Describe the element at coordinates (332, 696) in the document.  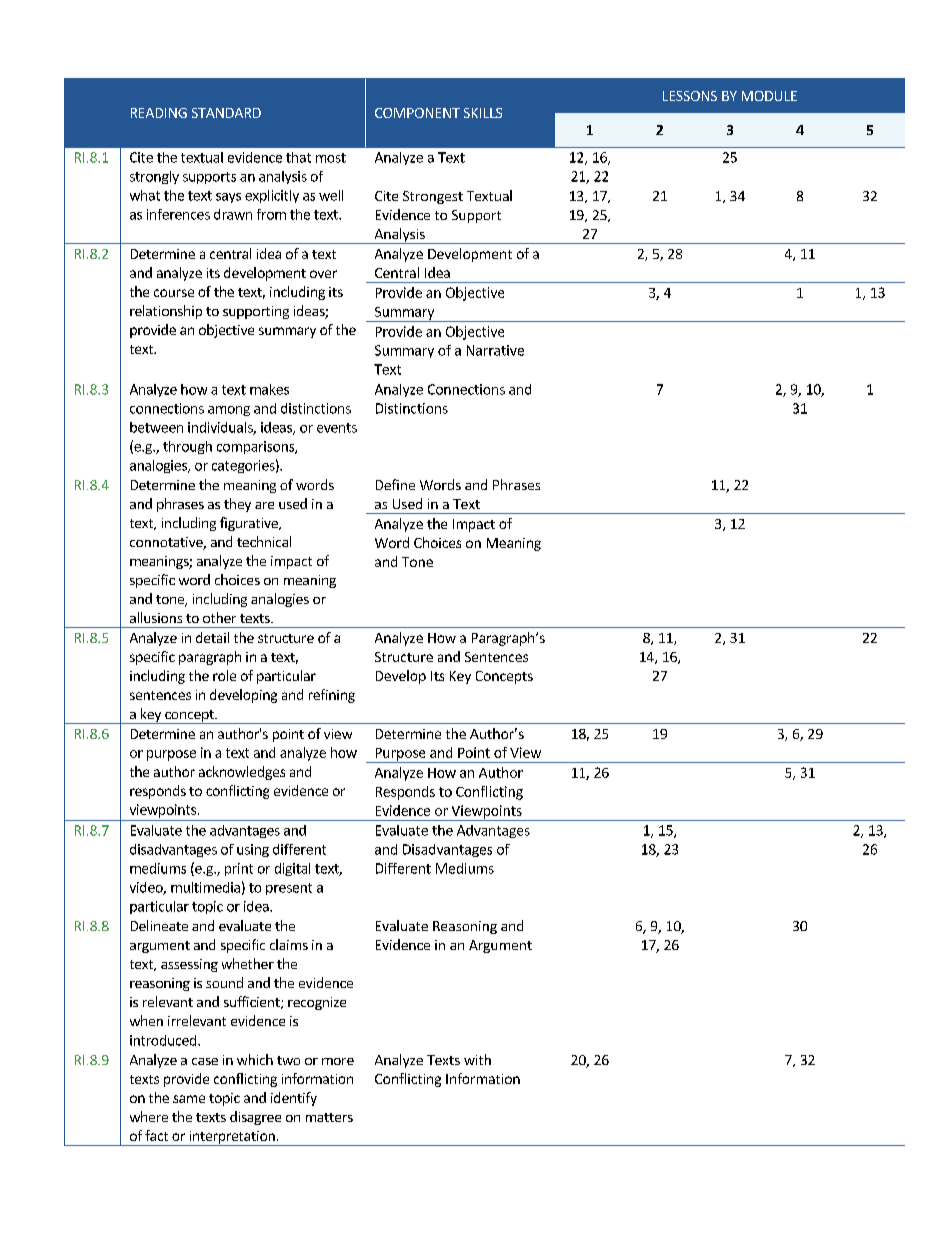
I see `refining` at that location.
